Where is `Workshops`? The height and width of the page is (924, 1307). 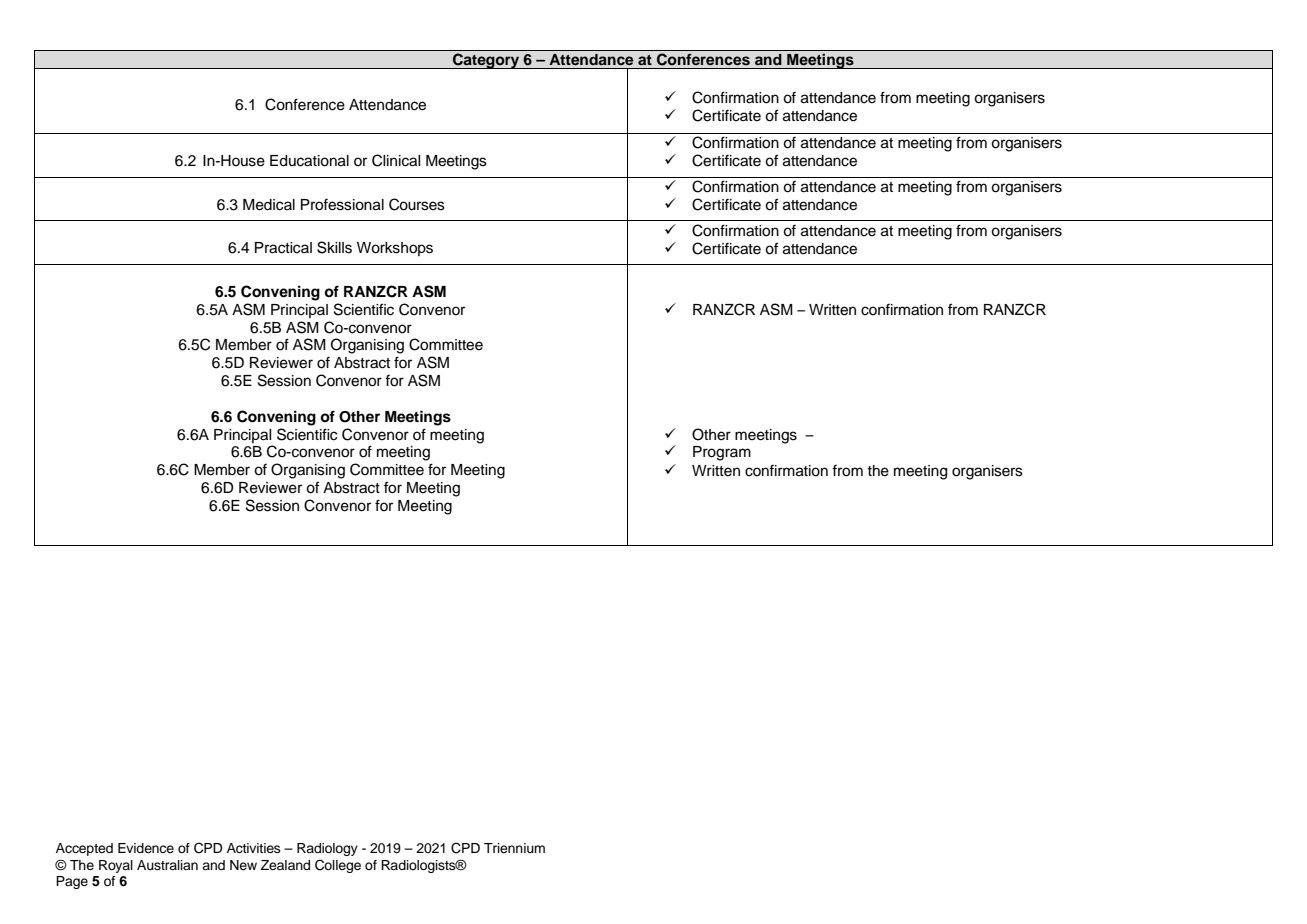 Workshops is located at coordinates (395, 249).
